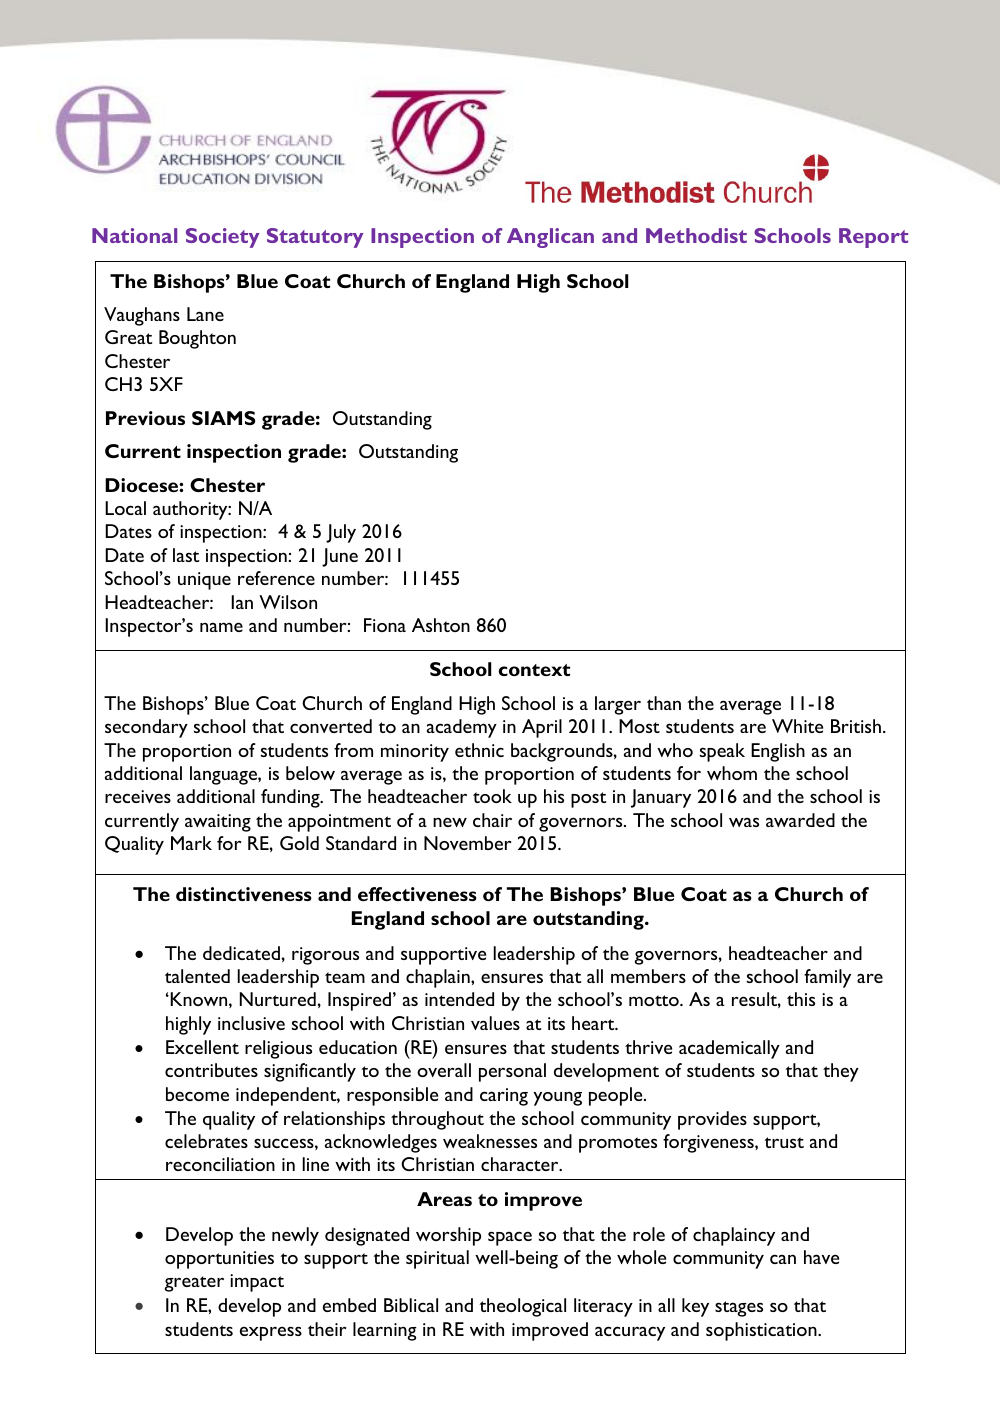  What do you see at coordinates (800, 820) in the page?
I see `awarded` at bounding box center [800, 820].
